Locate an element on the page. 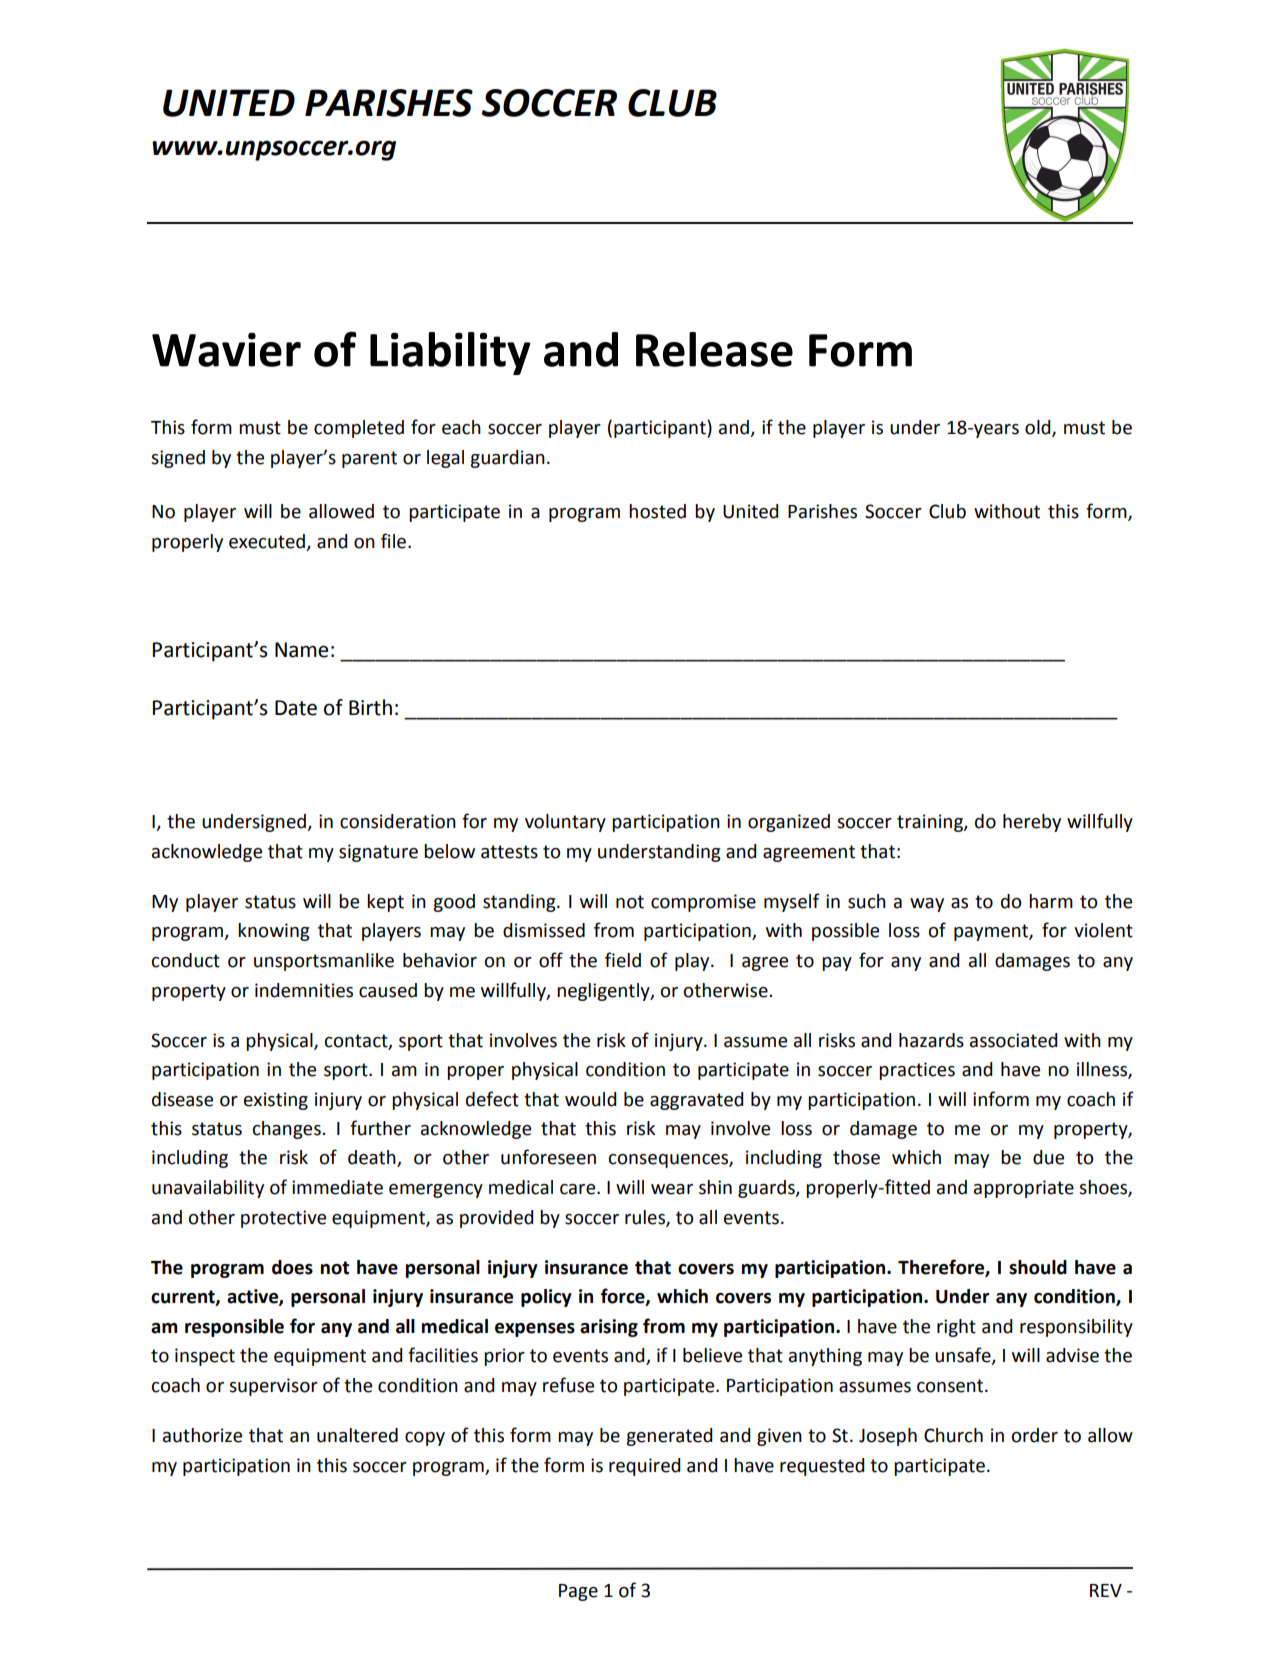  Page is located at coordinates (578, 1592).
